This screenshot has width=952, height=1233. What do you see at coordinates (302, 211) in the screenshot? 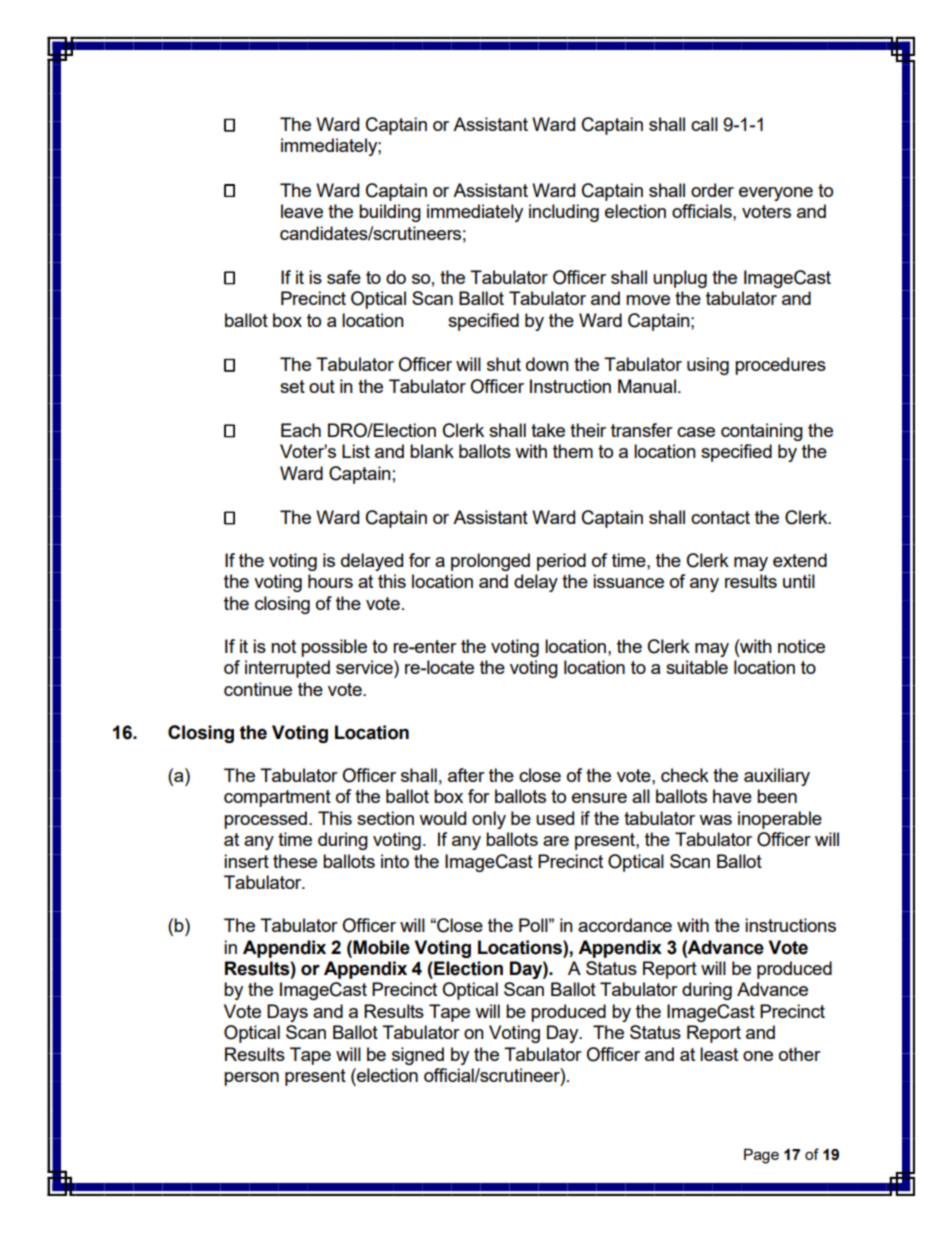
I see `leave` at bounding box center [302, 211].
